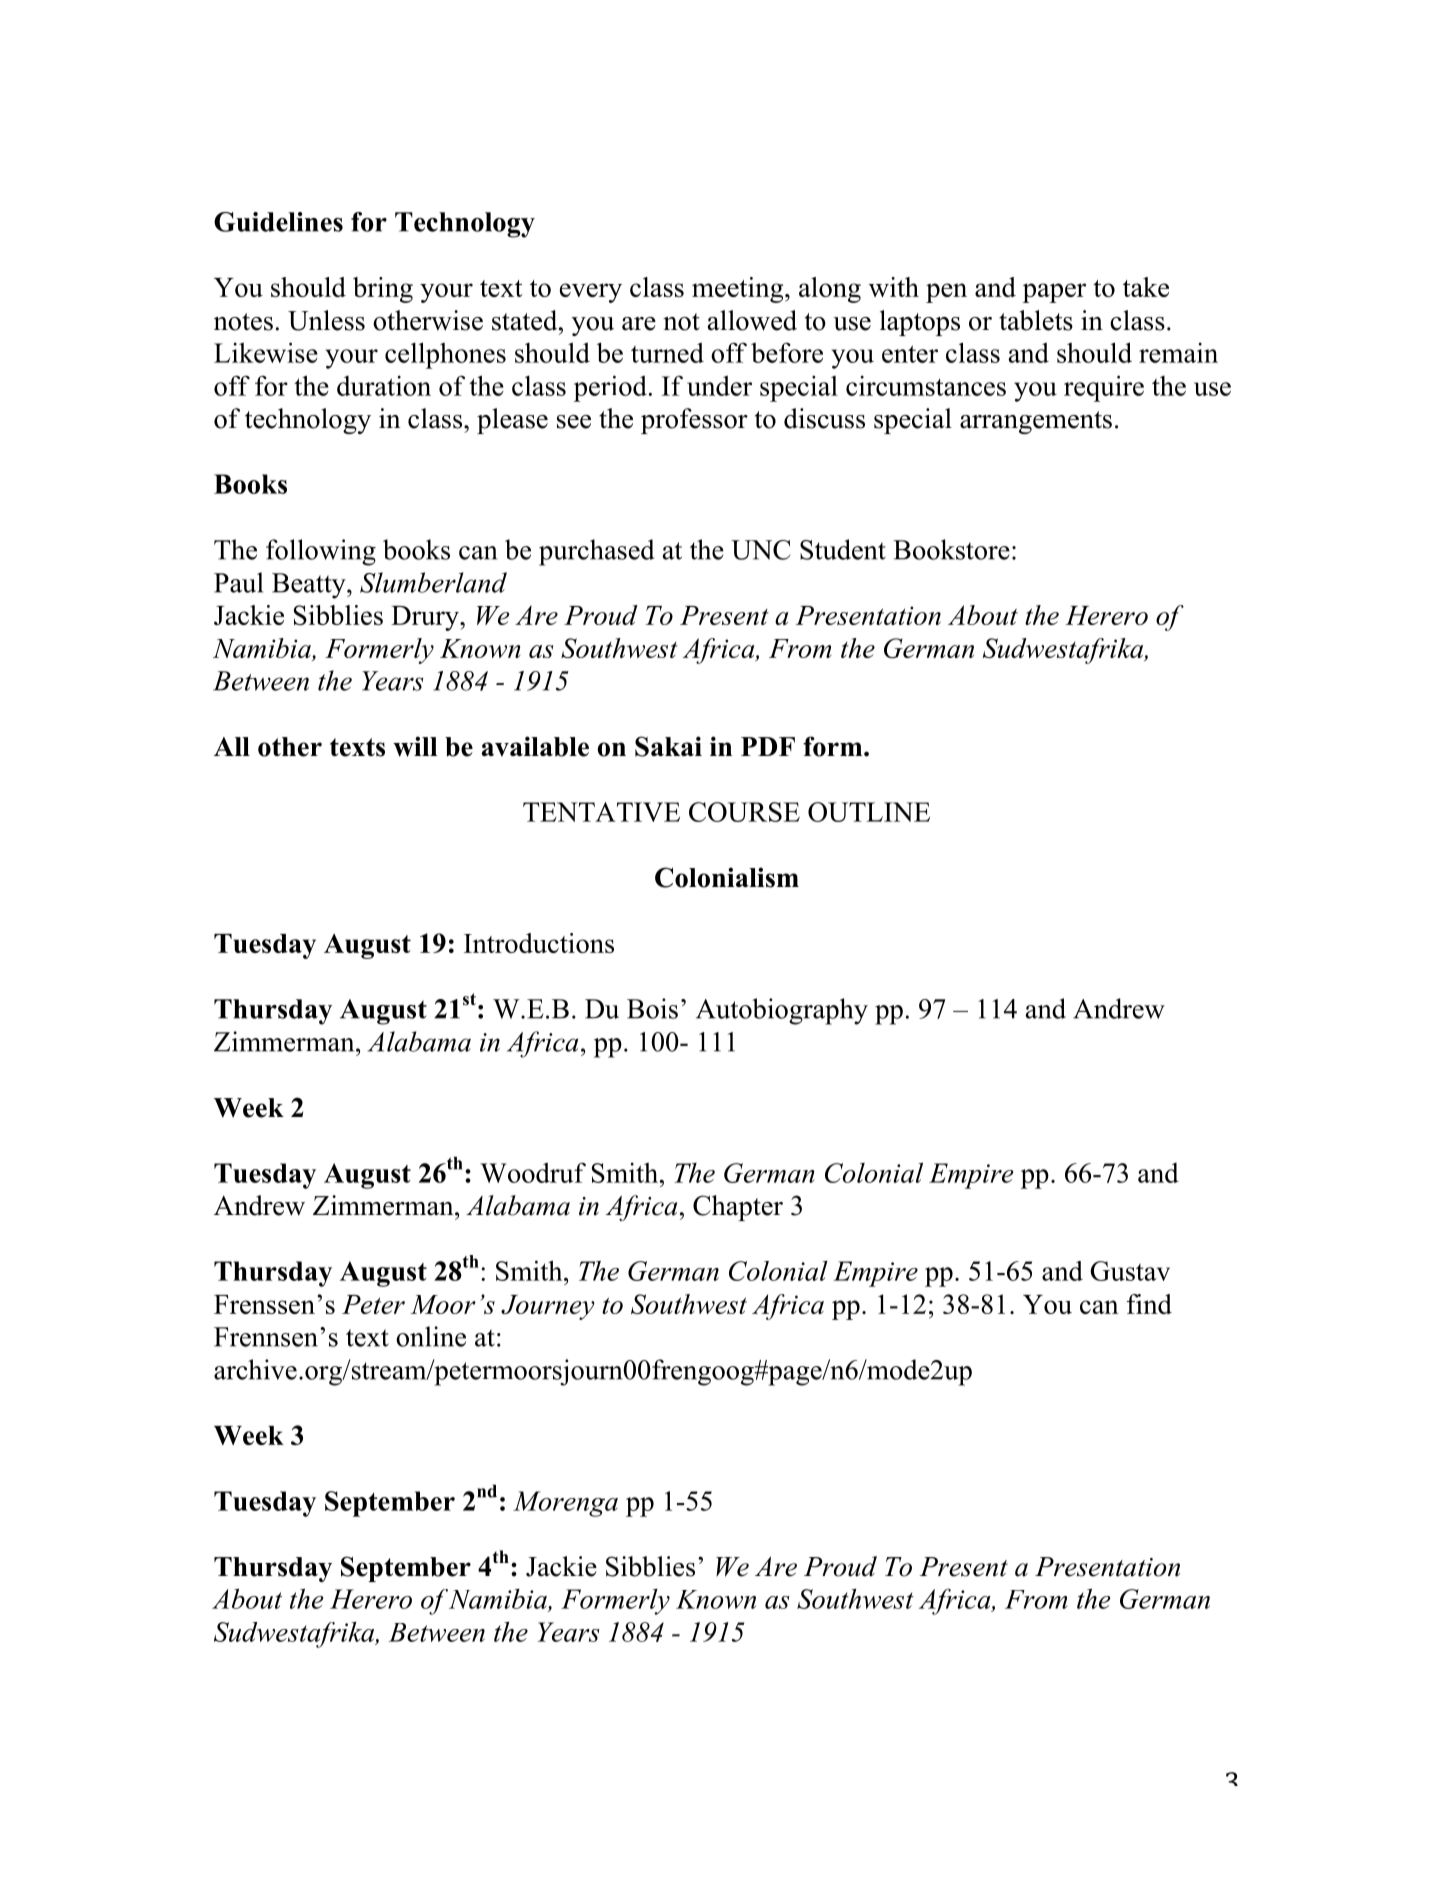 This screenshot has height=1882, width=1454. Describe the element at coordinates (752, 320) in the screenshot. I see `allowed` at that location.
